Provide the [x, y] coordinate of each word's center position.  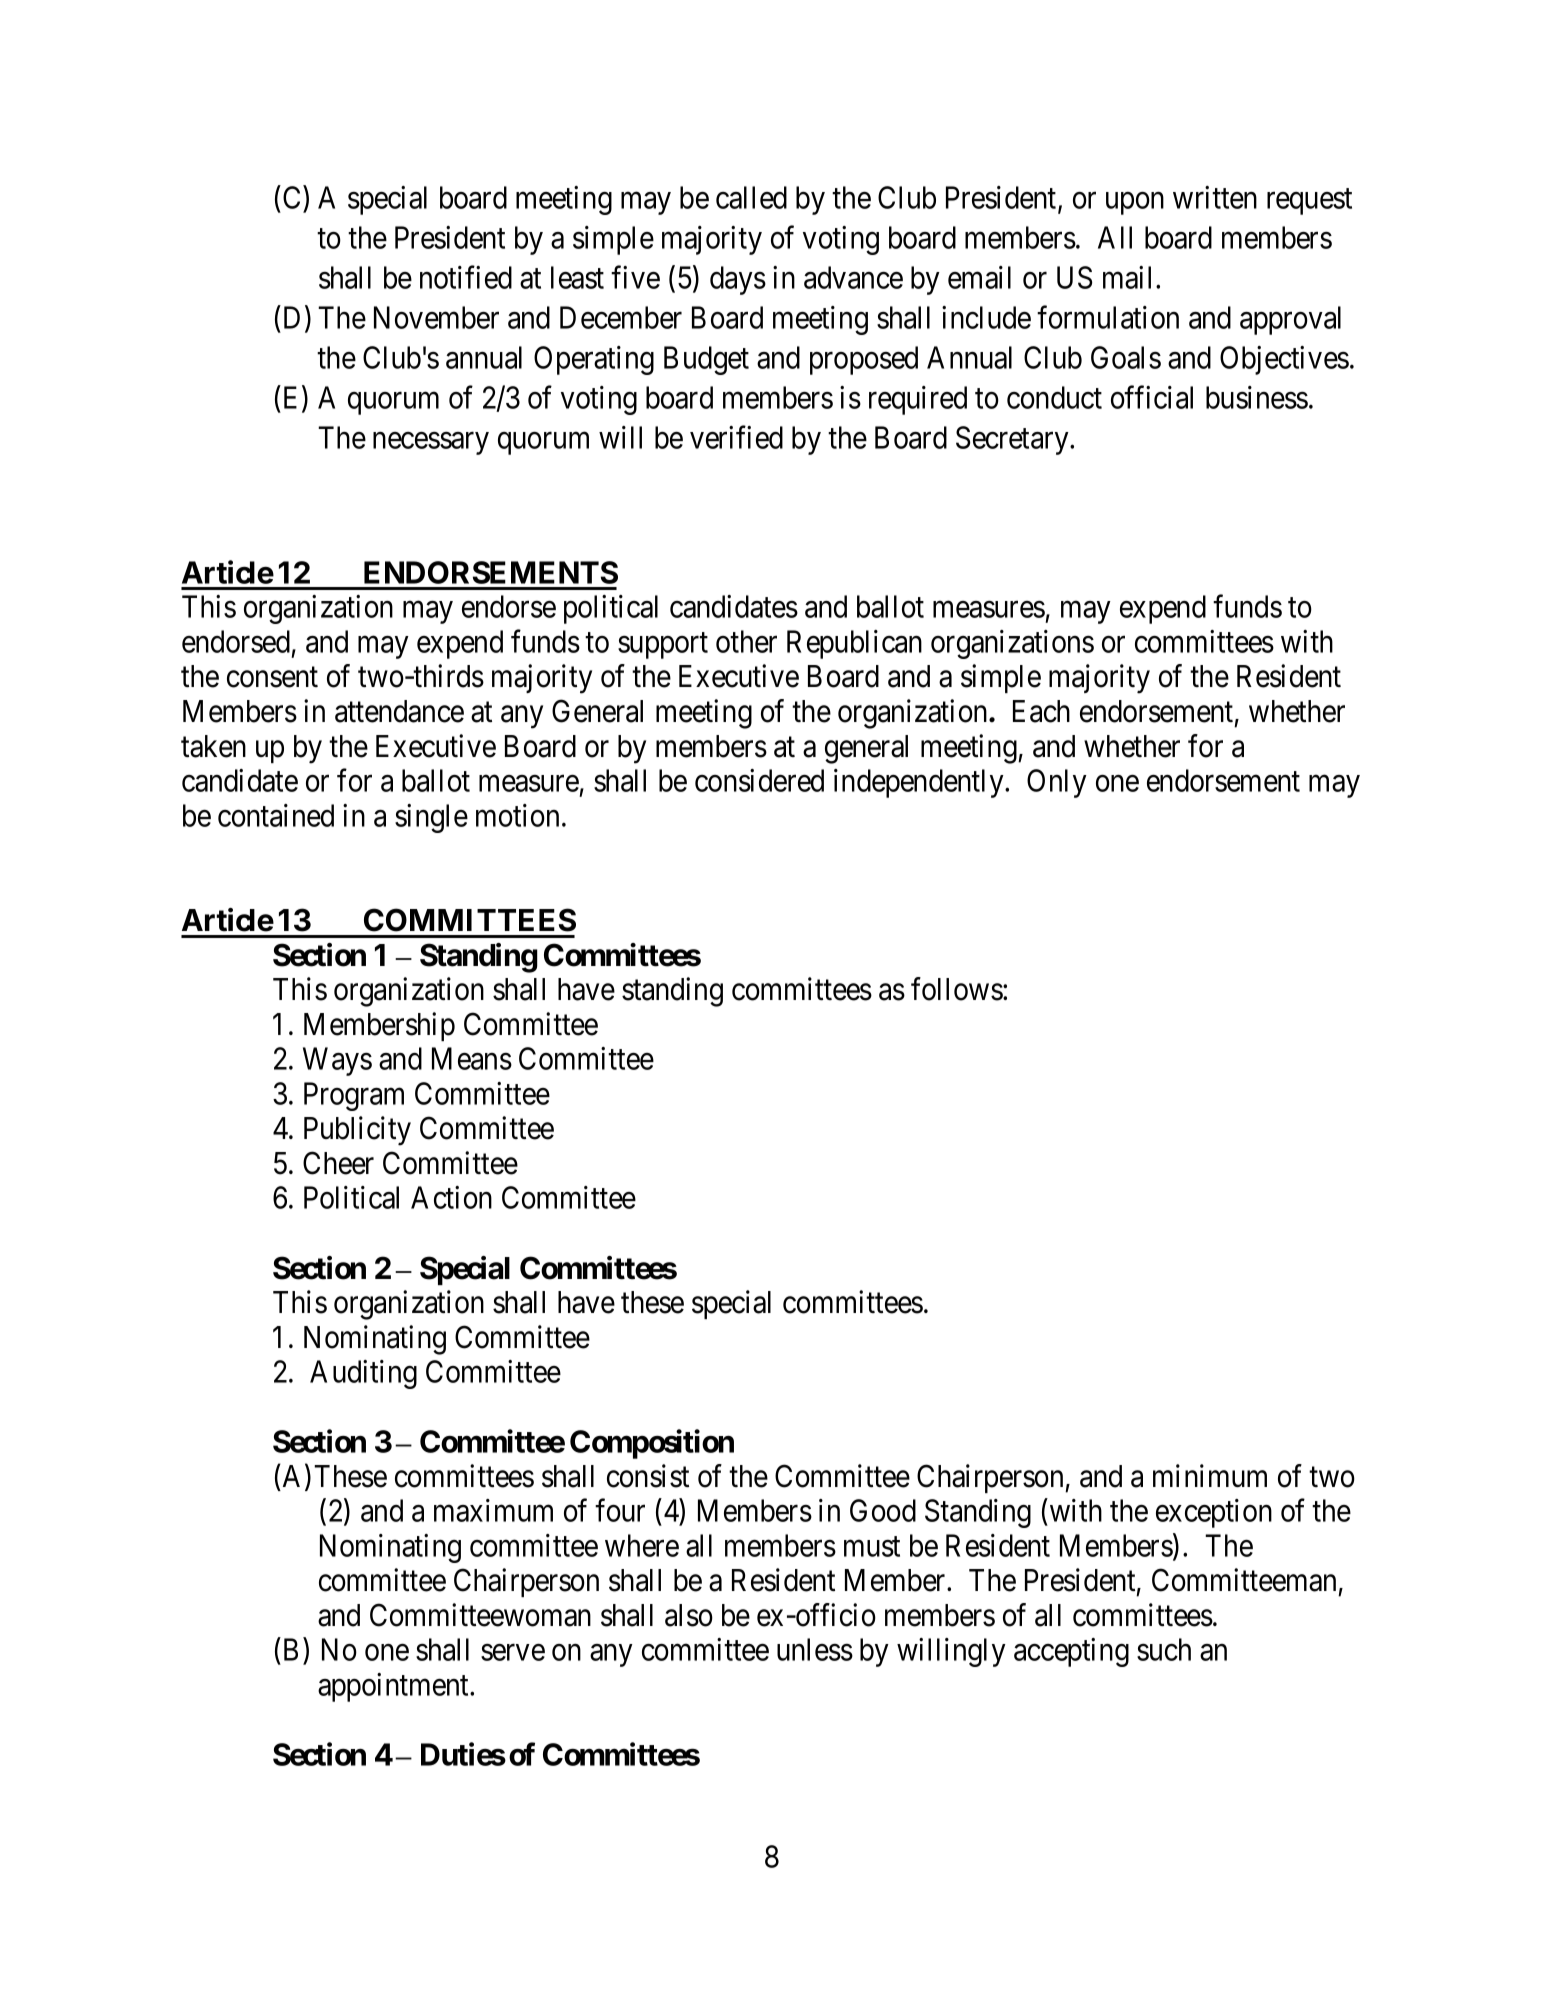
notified [466, 277]
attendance [399, 711]
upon [1135, 203]
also [689, 1615]
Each [1041, 711]
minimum [1210, 1475]
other [746, 641]
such [1164, 1649]
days [738, 280]
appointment [394, 1687]
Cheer [338, 1163]
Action [451, 1197]
